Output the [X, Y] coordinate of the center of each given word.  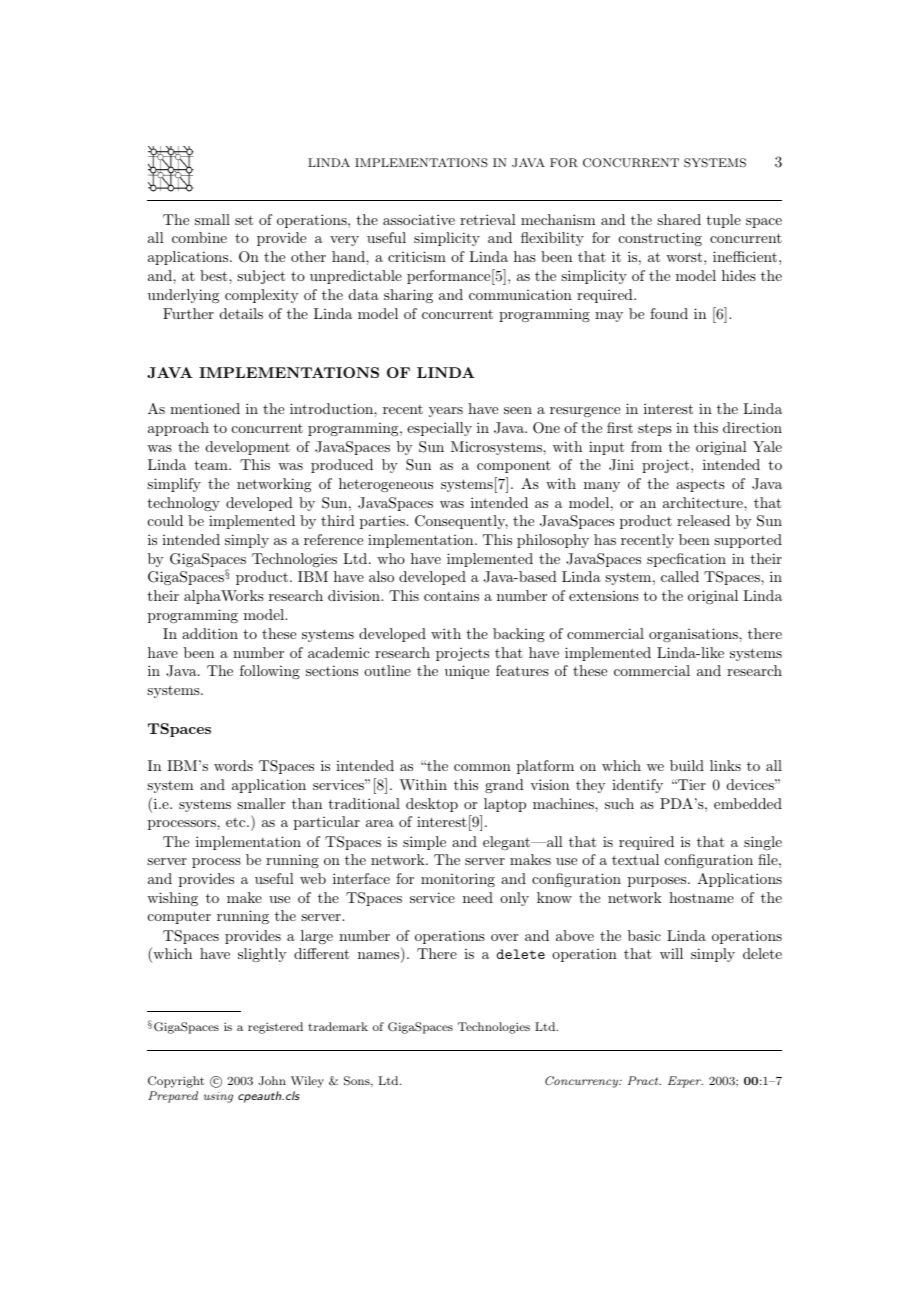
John [272, 1080]
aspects [700, 485]
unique [467, 672]
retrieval [488, 219]
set [244, 220]
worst [684, 257]
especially [439, 429]
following [270, 672]
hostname [701, 897]
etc [237, 822]
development [248, 448]
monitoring [458, 880]
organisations [694, 635]
